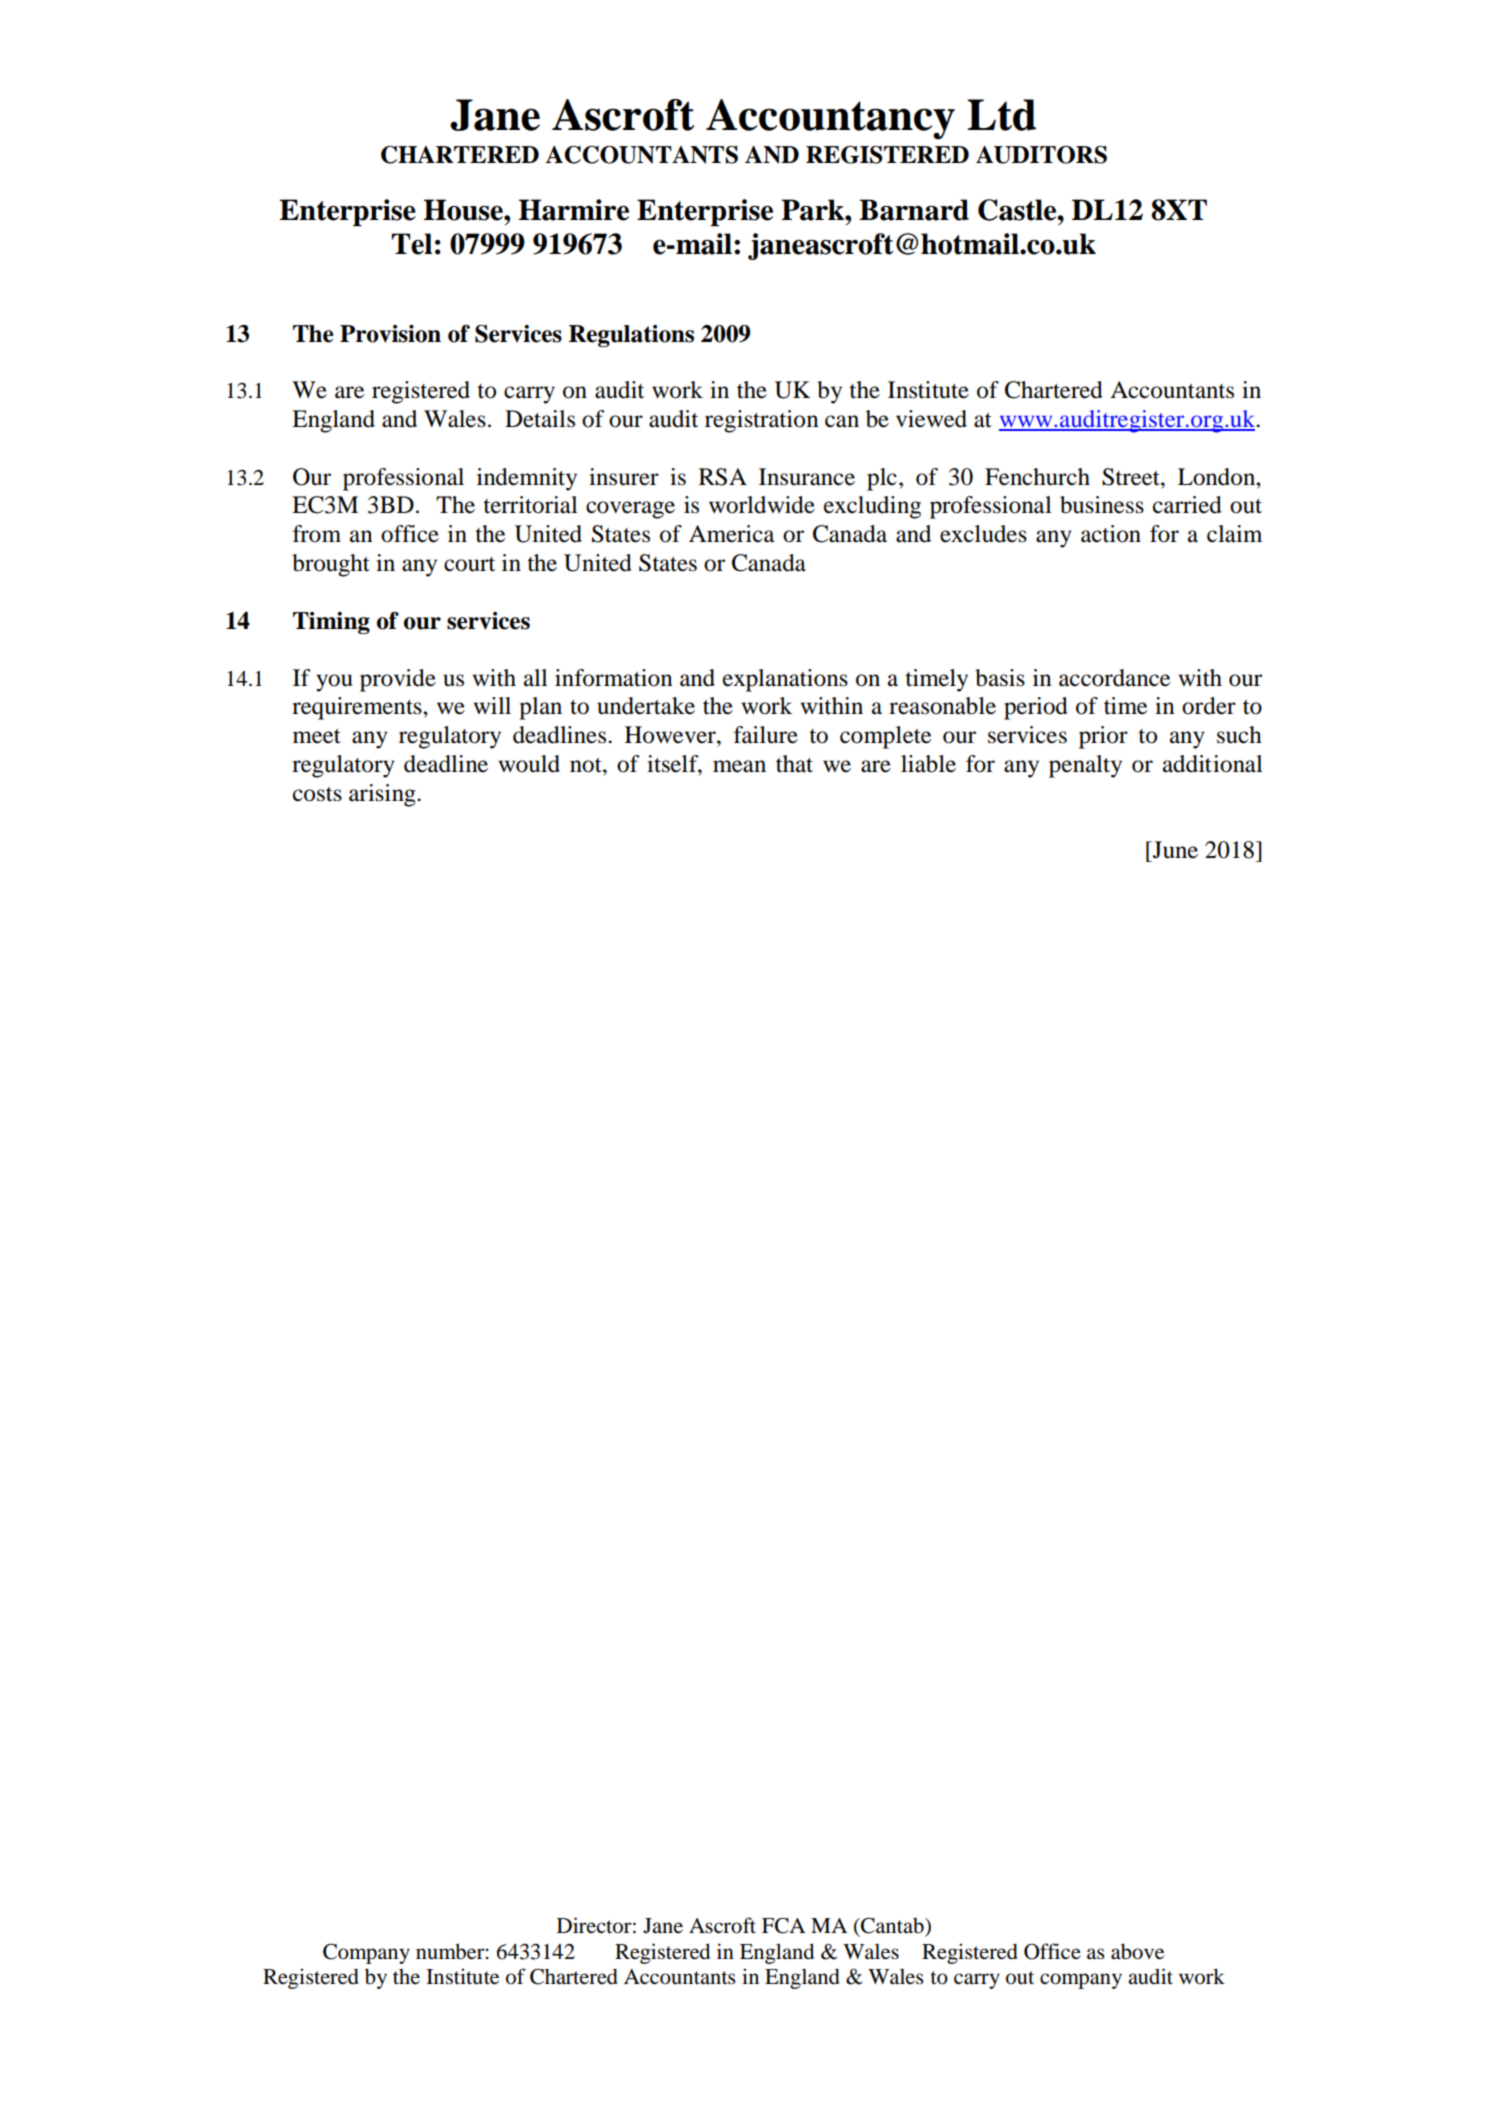 The height and width of the screenshot is (2104, 1488). What do you see at coordinates (783, 1925) in the screenshot?
I see `FCA` at bounding box center [783, 1925].
